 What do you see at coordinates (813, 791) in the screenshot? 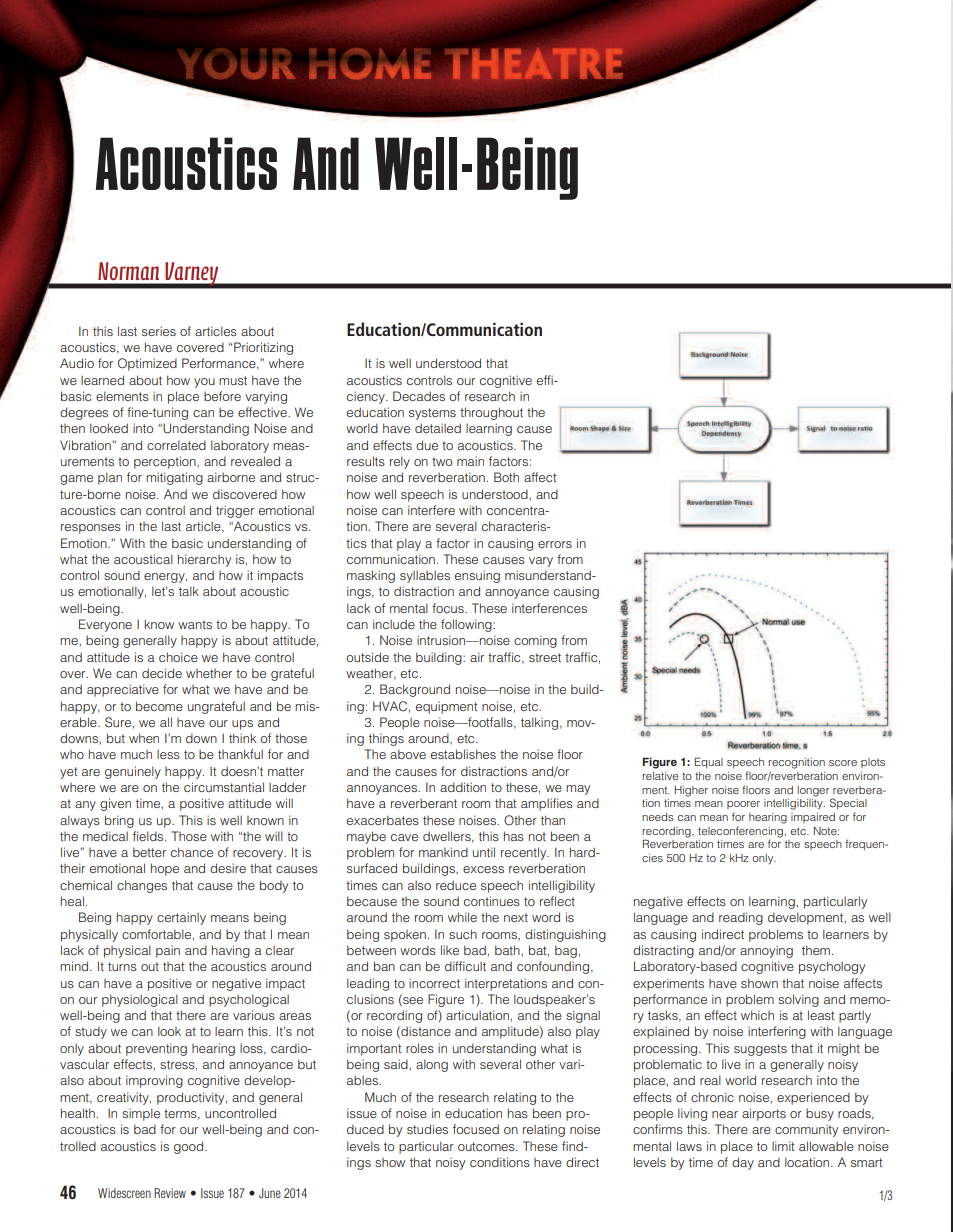
I see `longer` at bounding box center [813, 791].
